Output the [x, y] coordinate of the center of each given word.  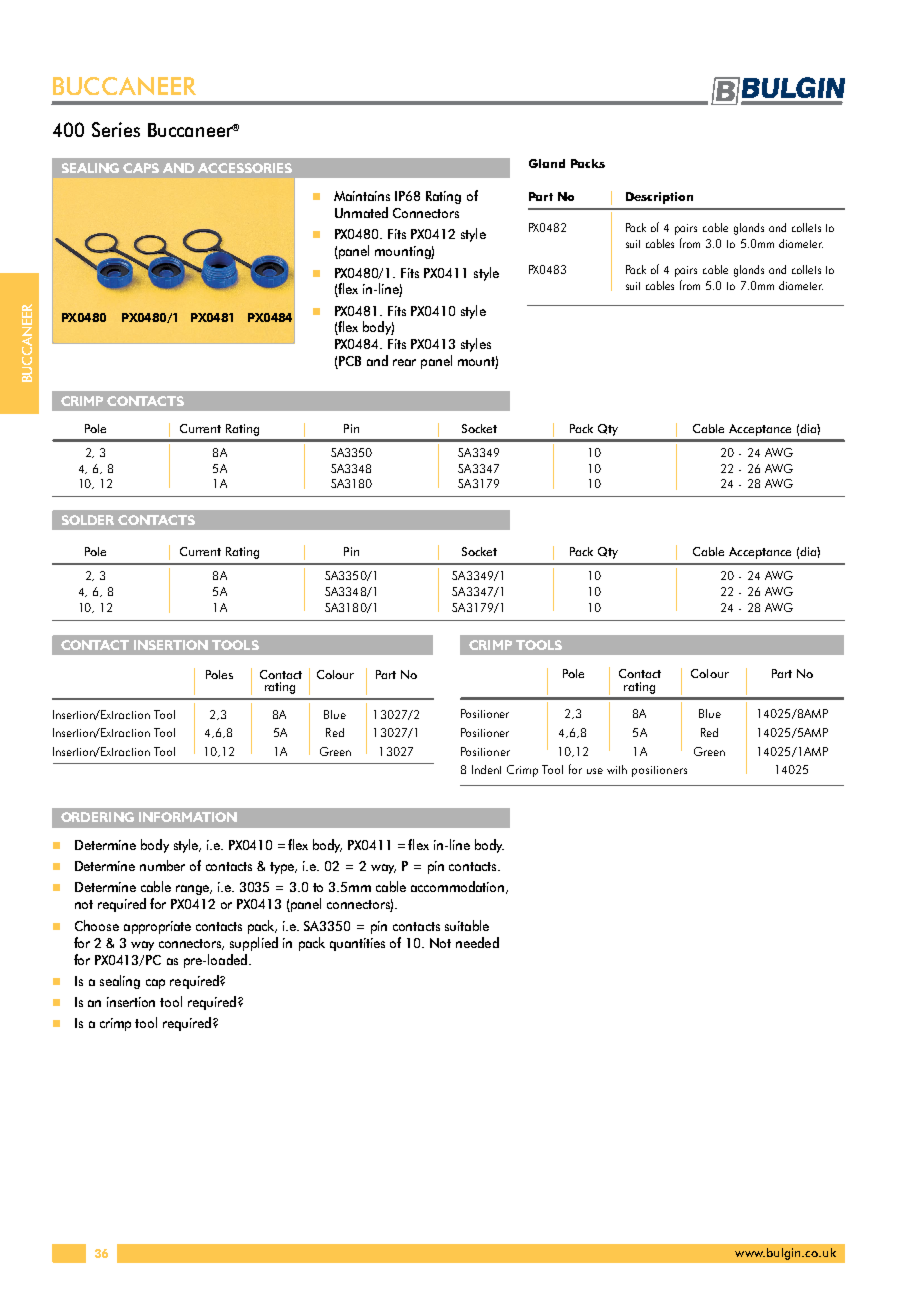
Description [659, 198]
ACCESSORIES [245, 168]
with [617, 769]
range [194, 890]
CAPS [141, 168]
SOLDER [88, 520]
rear [404, 362]
